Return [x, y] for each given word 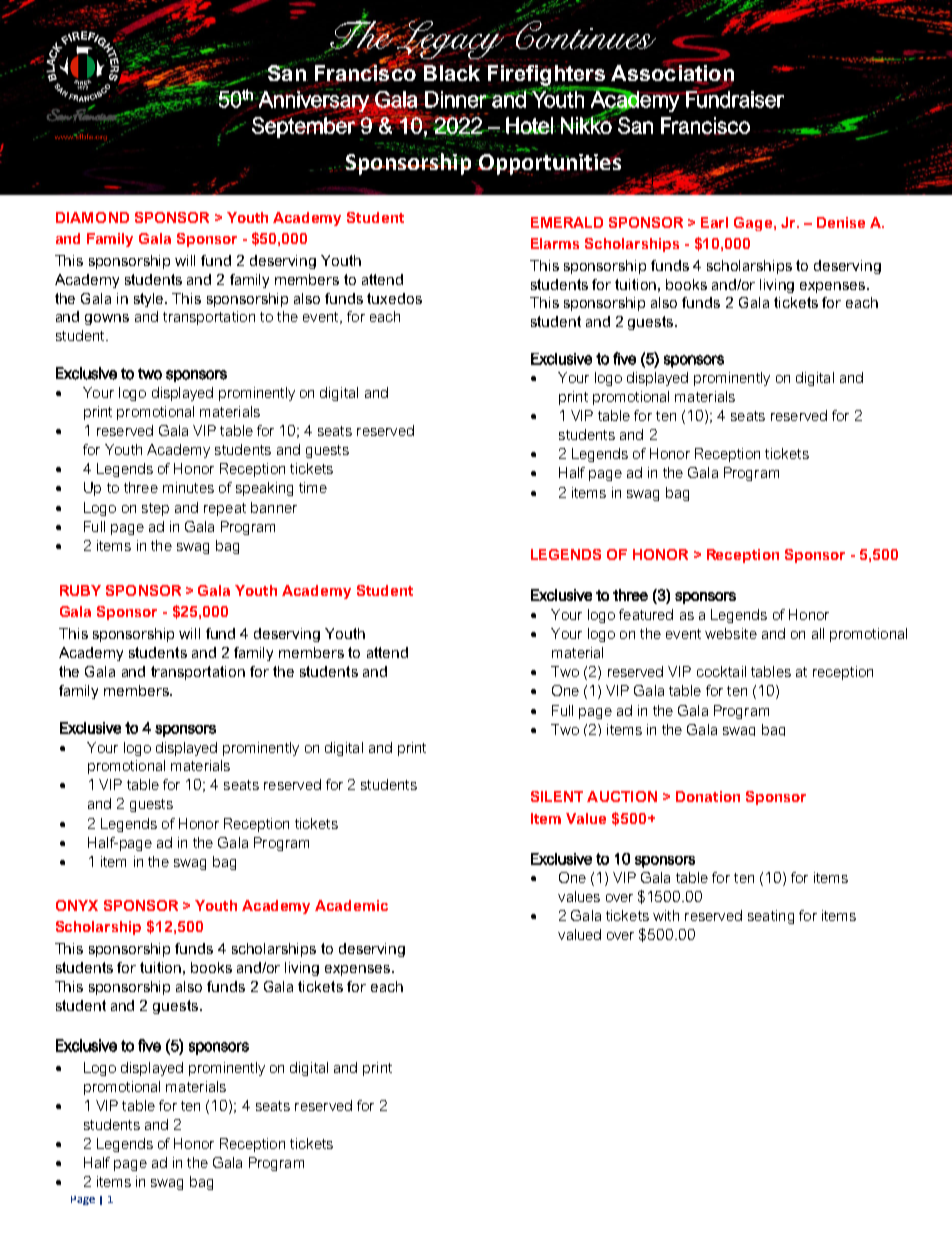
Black [450, 73]
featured [646, 614]
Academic [351, 905]
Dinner [456, 99]
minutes [188, 487]
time [313, 487]
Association [672, 73]
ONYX [77, 905]
